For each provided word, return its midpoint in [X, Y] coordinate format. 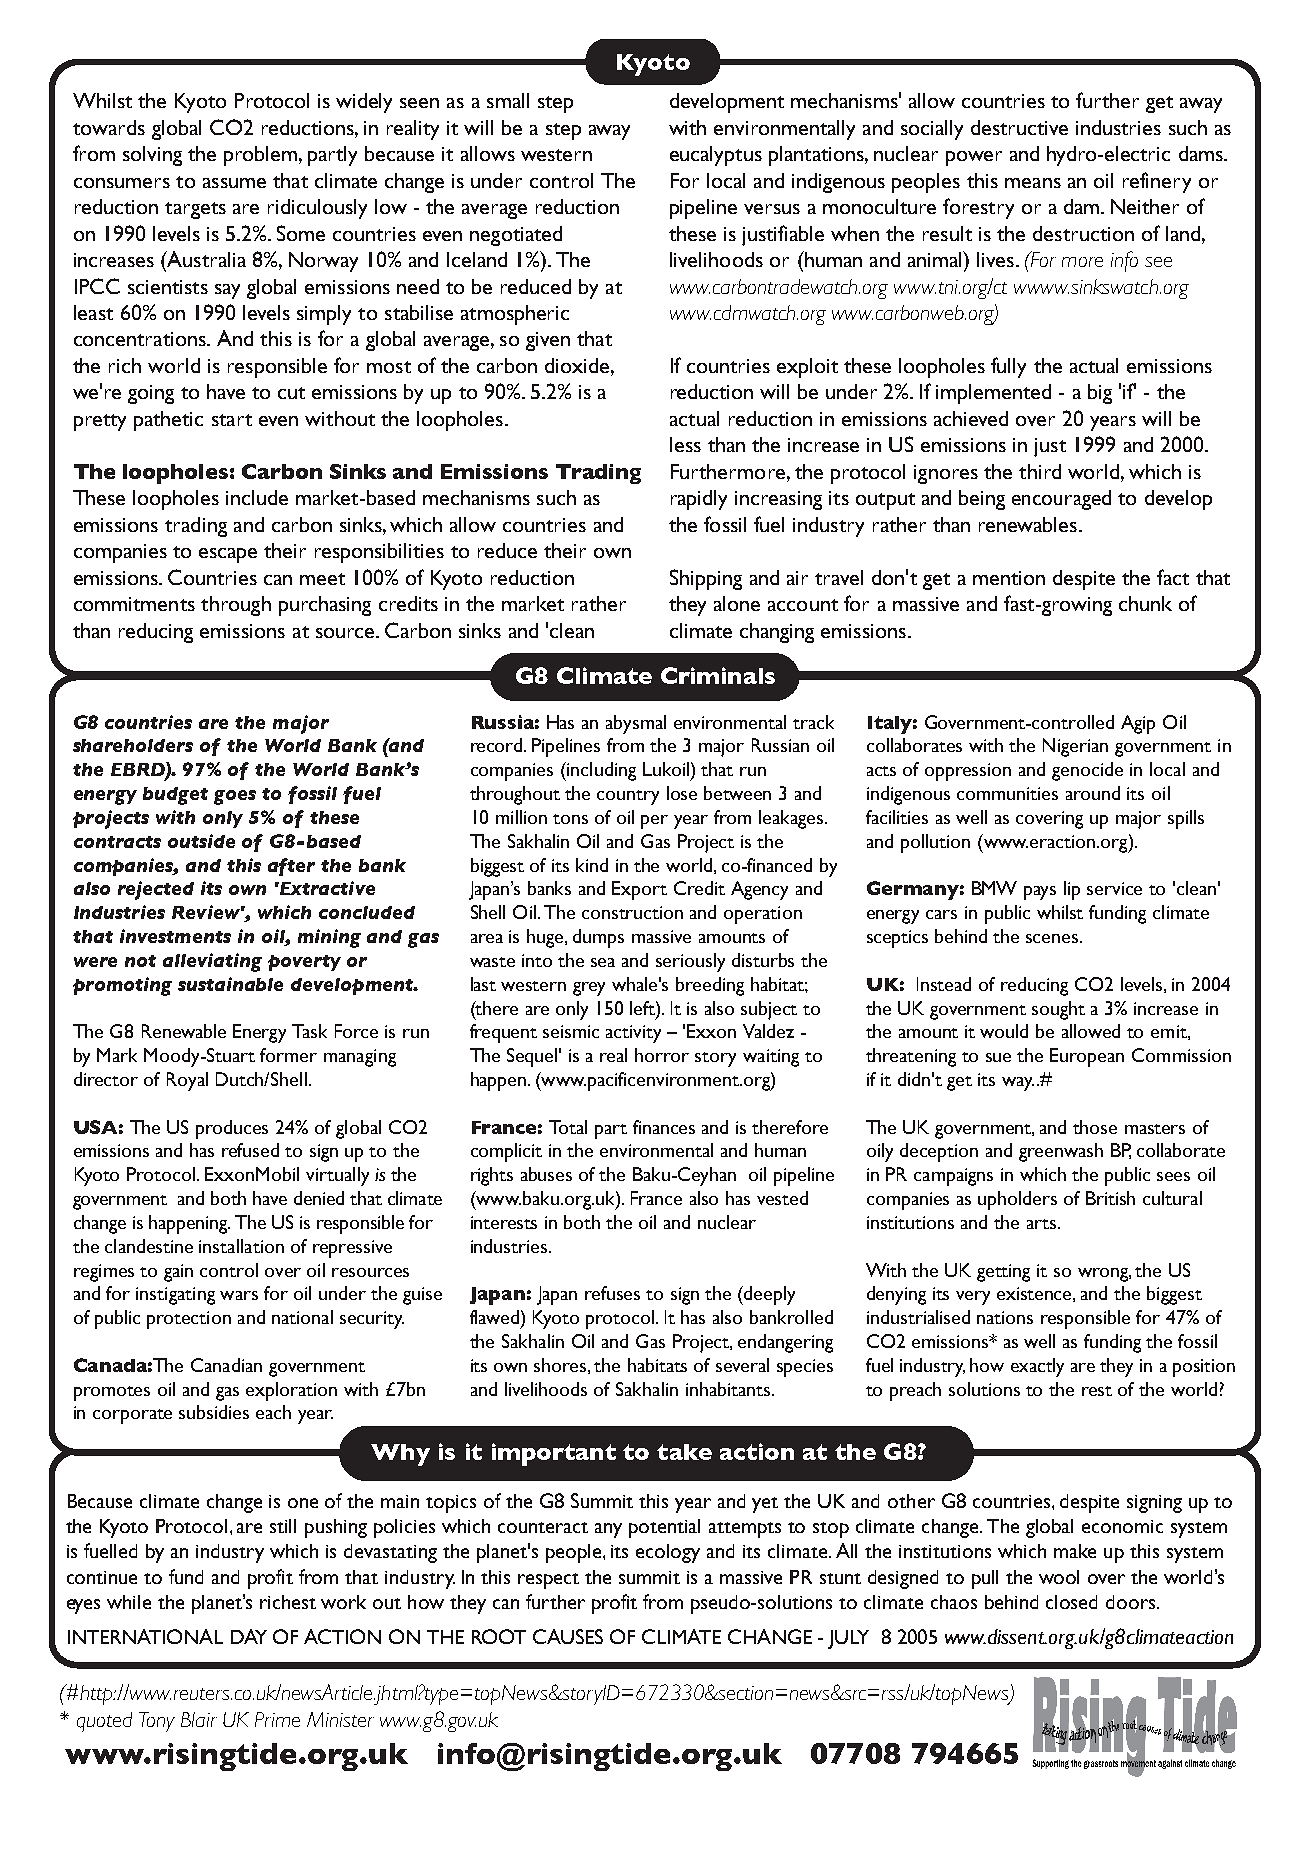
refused [250, 1150]
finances [664, 1127]
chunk [1145, 603]
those [1095, 1127]
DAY [249, 1636]
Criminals [718, 675]
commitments [134, 604]
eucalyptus [716, 156]
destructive [1019, 127]
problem [260, 156]
